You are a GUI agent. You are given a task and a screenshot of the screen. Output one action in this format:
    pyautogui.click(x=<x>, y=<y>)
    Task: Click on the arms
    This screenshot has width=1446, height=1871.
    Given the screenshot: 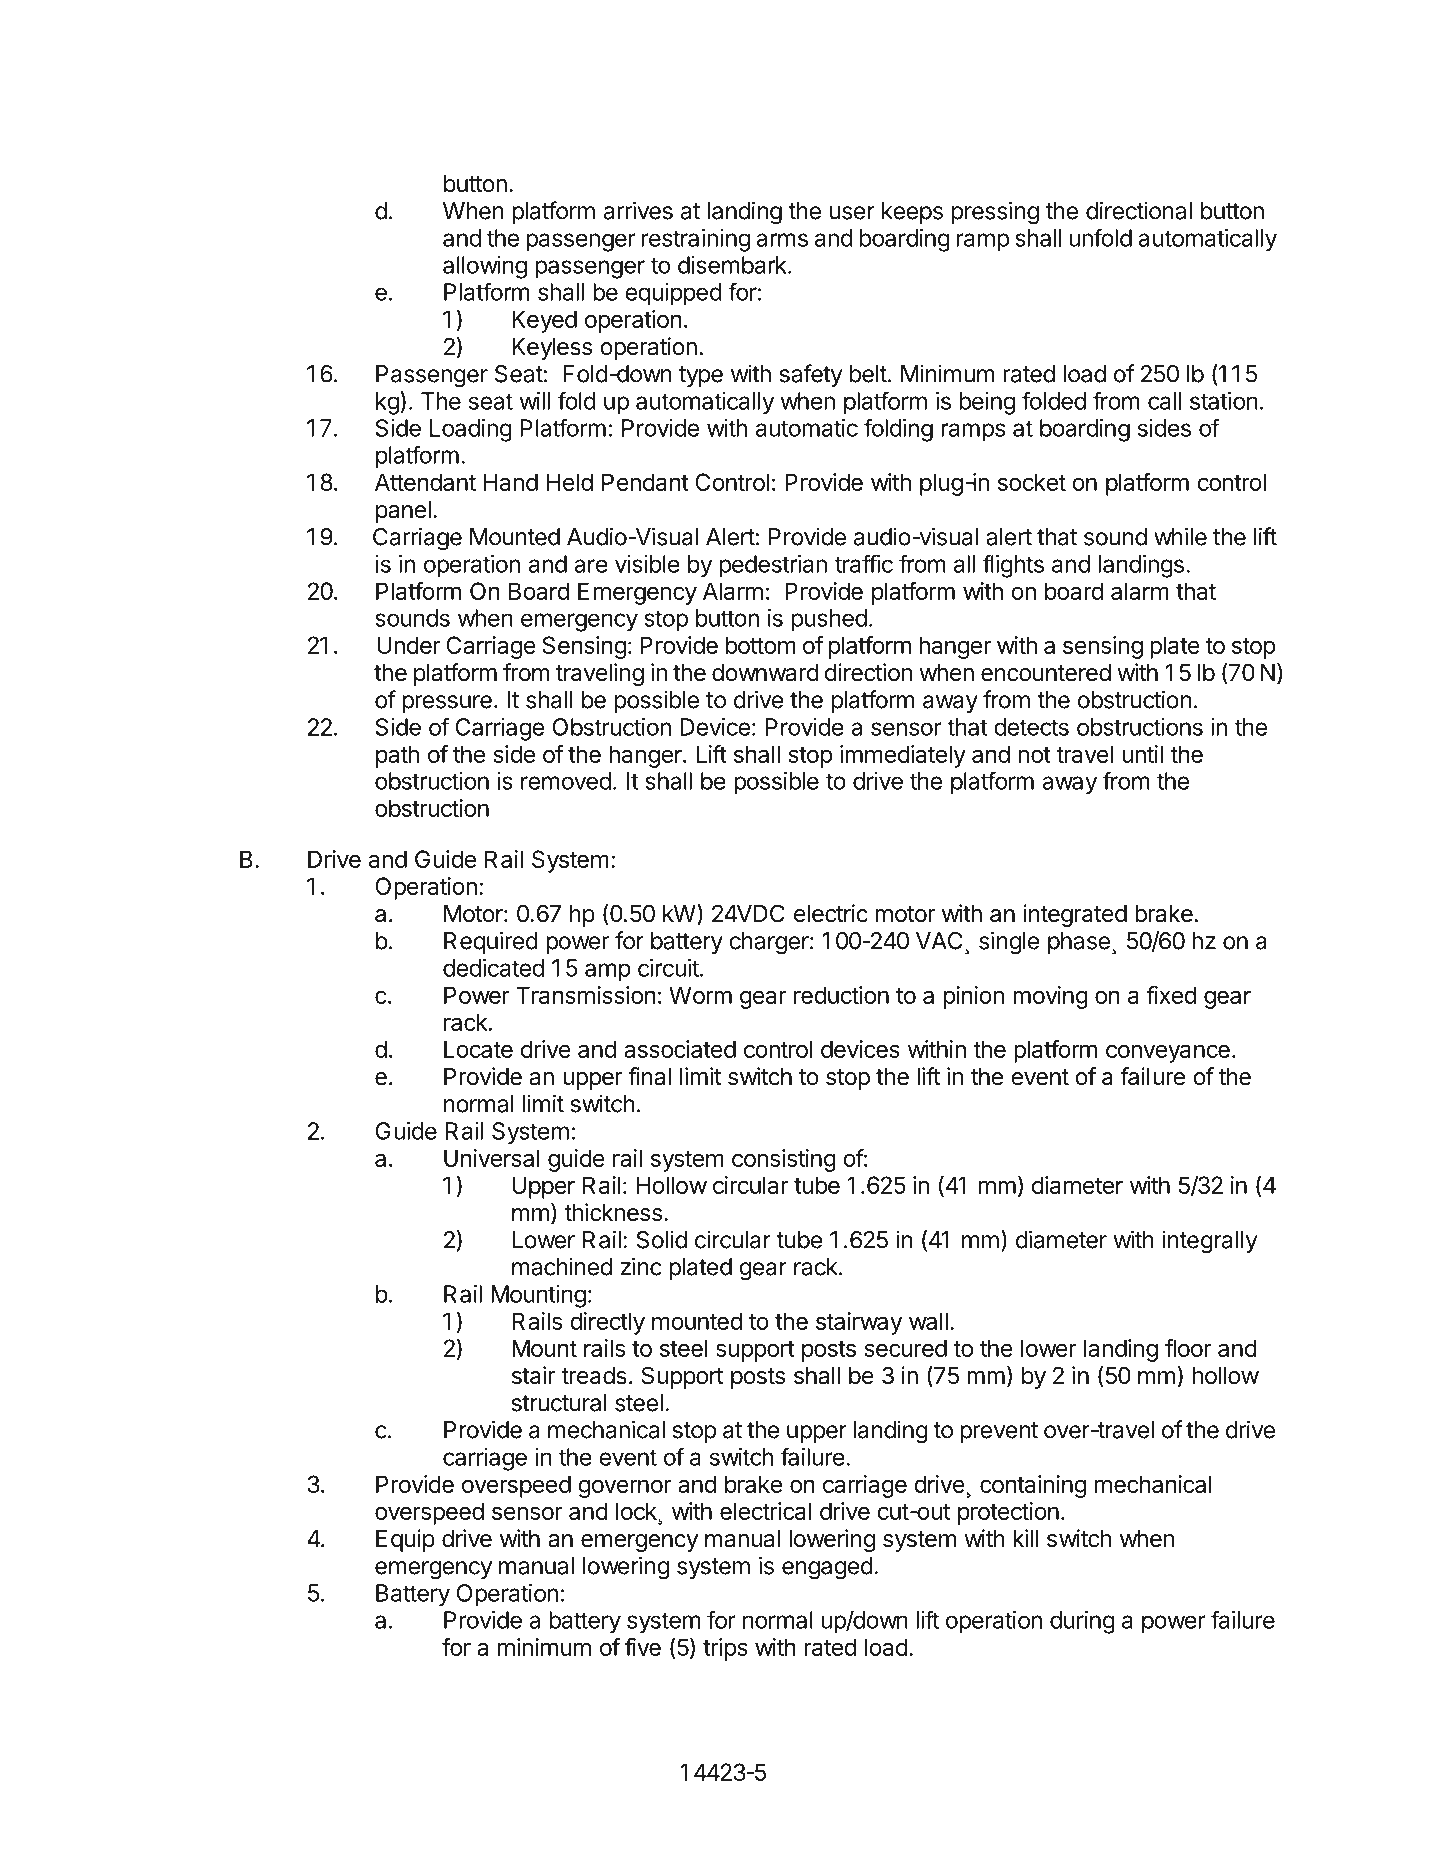 What is the action you would take?
    pyautogui.click(x=782, y=240)
